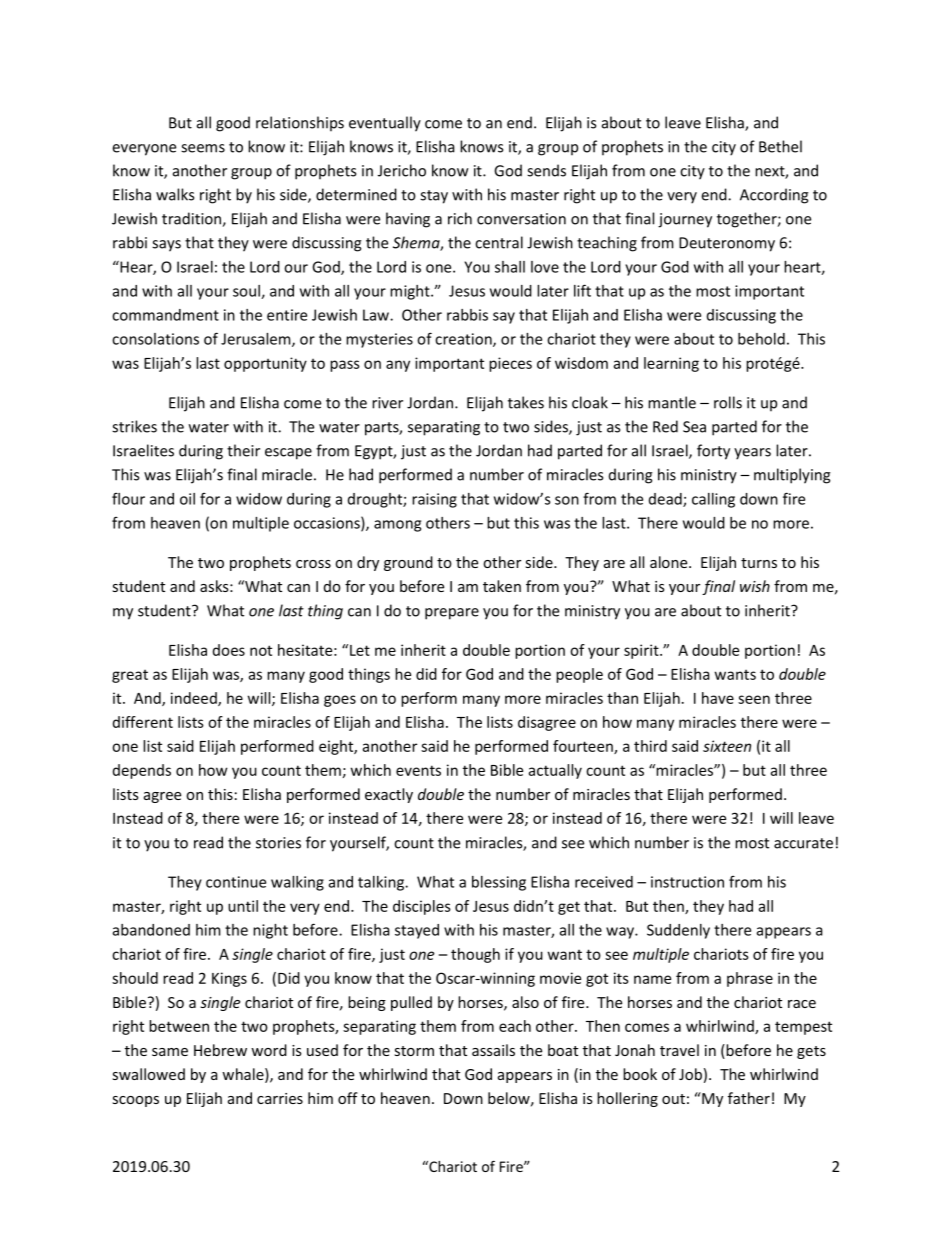  What do you see at coordinates (749, 1098) in the document?
I see `father` at bounding box center [749, 1098].
